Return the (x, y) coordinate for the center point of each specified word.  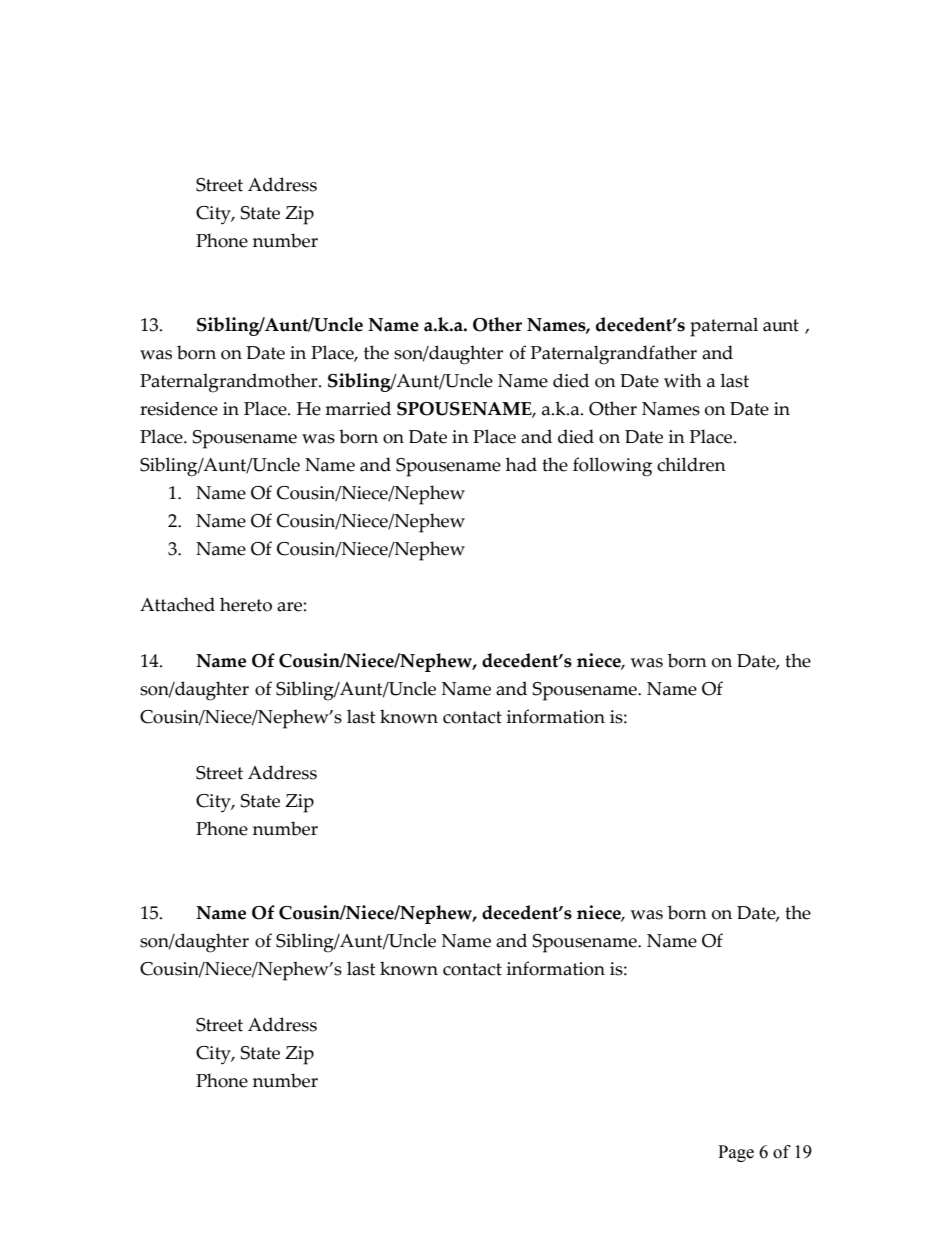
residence (179, 408)
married (358, 408)
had (521, 464)
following (612, 467)
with (683, 380)
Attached (177, 604)
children (691, 464)
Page (736, 1153)
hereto (246, 604)
